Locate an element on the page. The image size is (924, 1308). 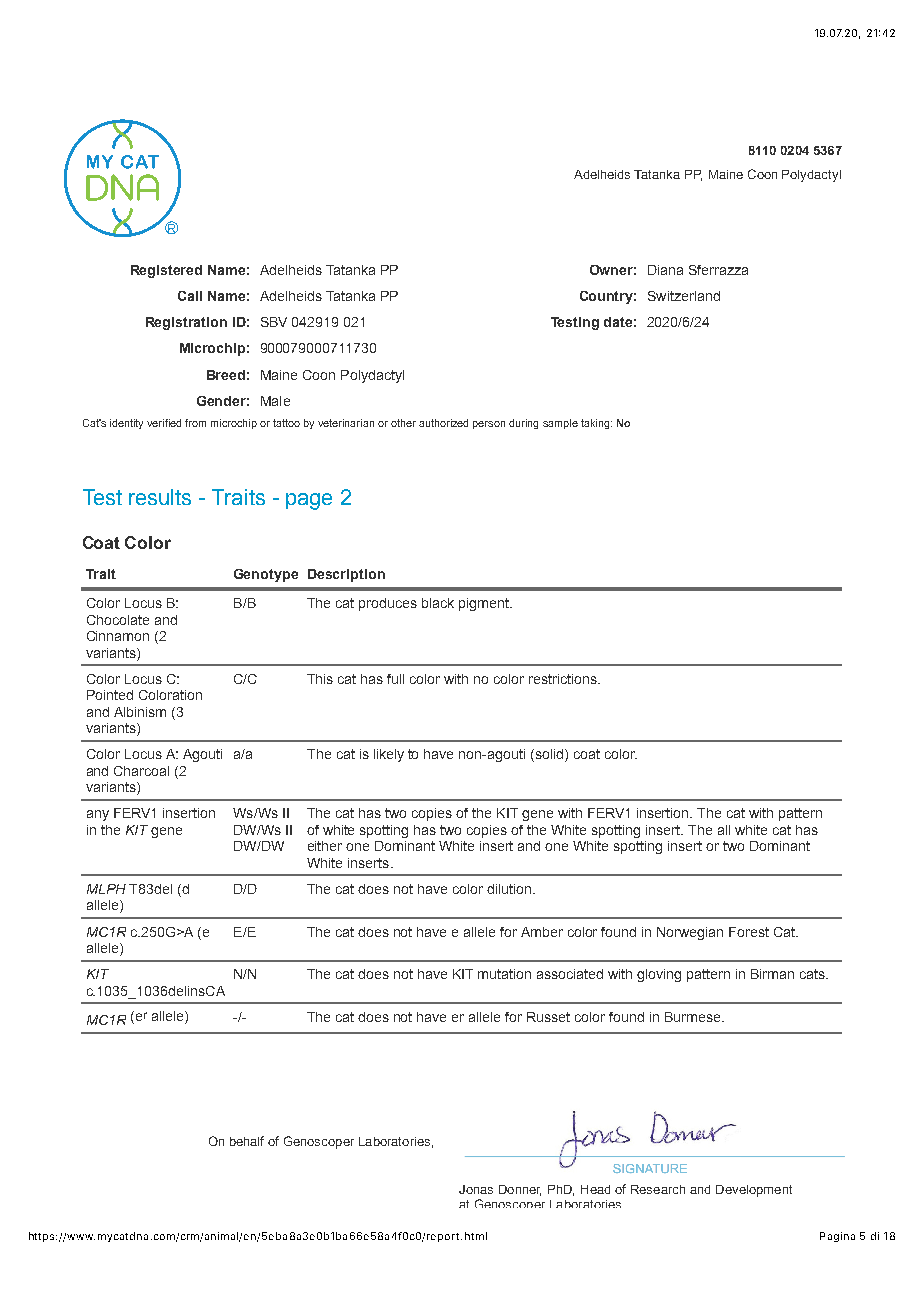
Call is located at coordinates (190, 296).
